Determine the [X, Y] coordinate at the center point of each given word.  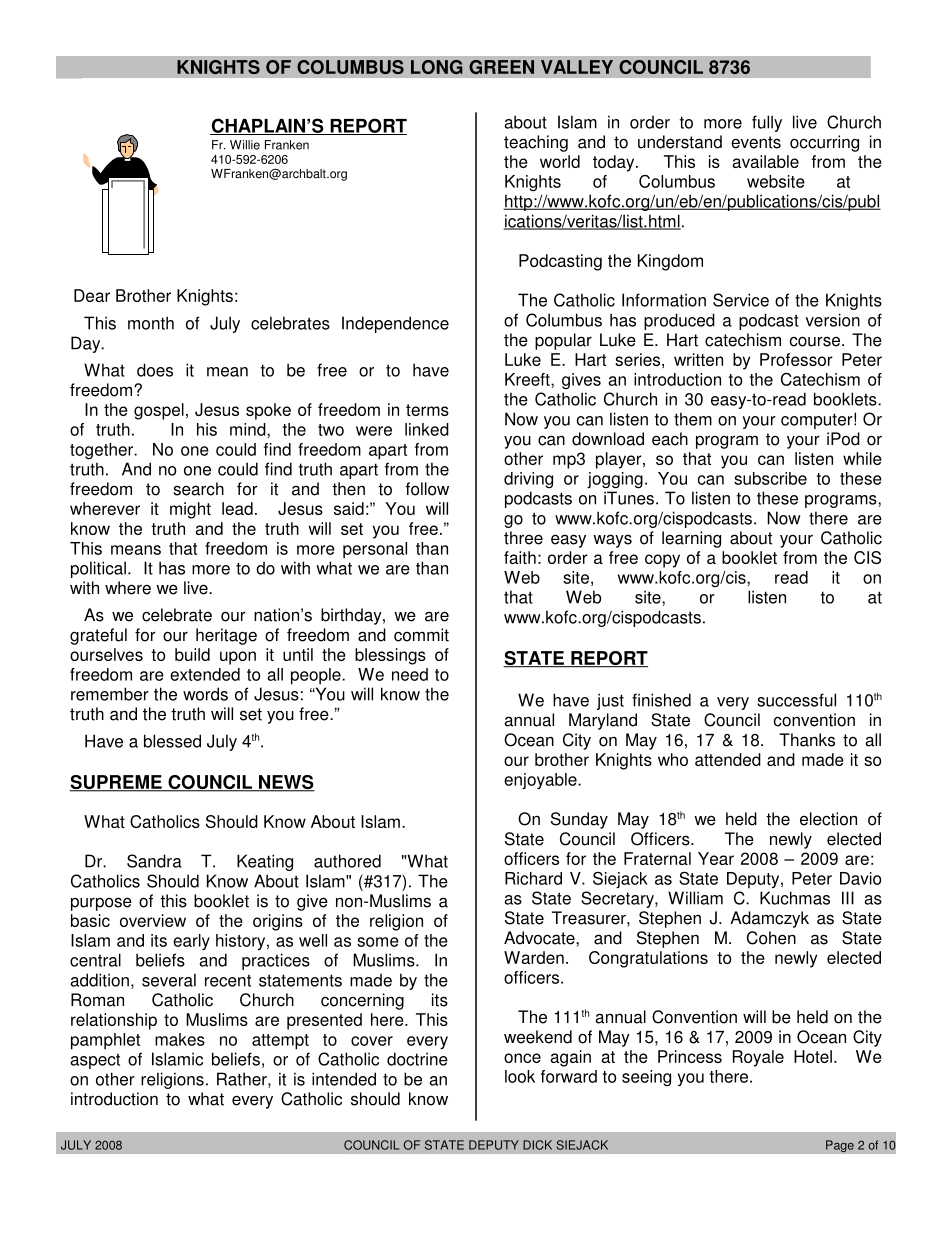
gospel [159, 411]
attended [728, 759]
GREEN [501, 67]
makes [180, 1039]
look [520, 1076]
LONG [437, 67]
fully [767, 123]
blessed [172, 741]
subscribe [770, 478]
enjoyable [541, 781]
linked [427, 429]
